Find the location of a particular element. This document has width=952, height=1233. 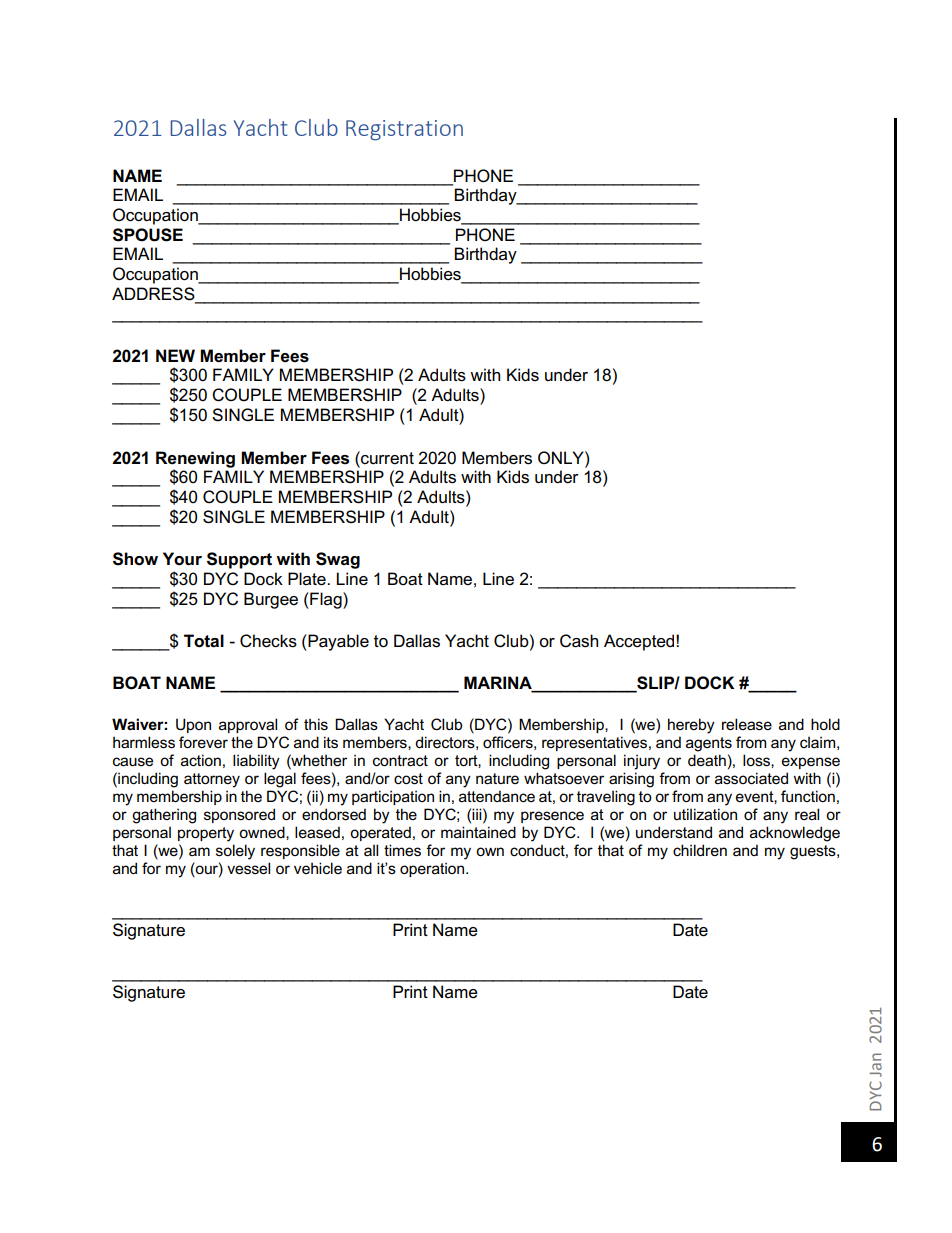

children is located at coordinates (700, 850).
